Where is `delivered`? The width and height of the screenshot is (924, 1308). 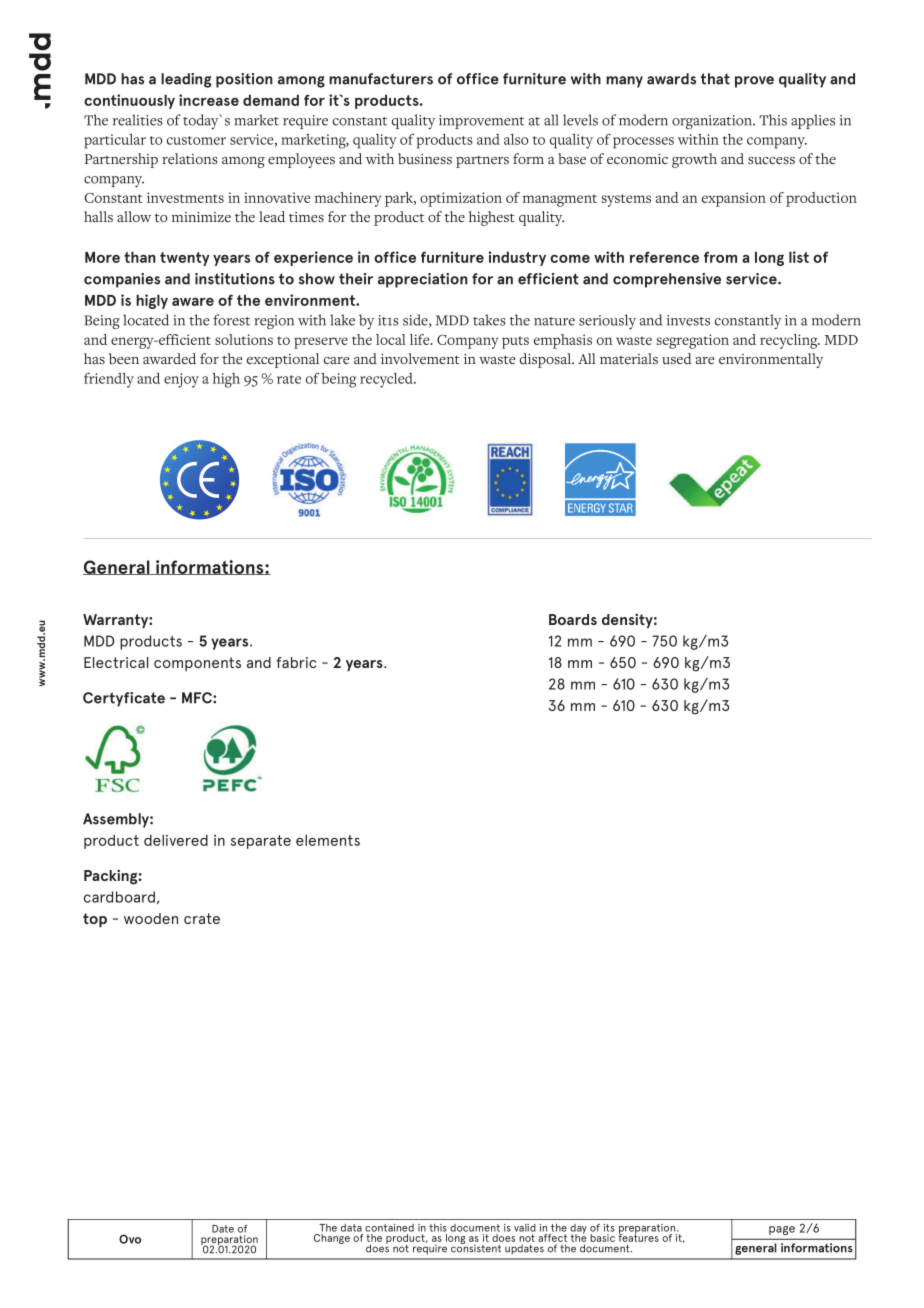
delivered is located at coordinates (176, 840).
